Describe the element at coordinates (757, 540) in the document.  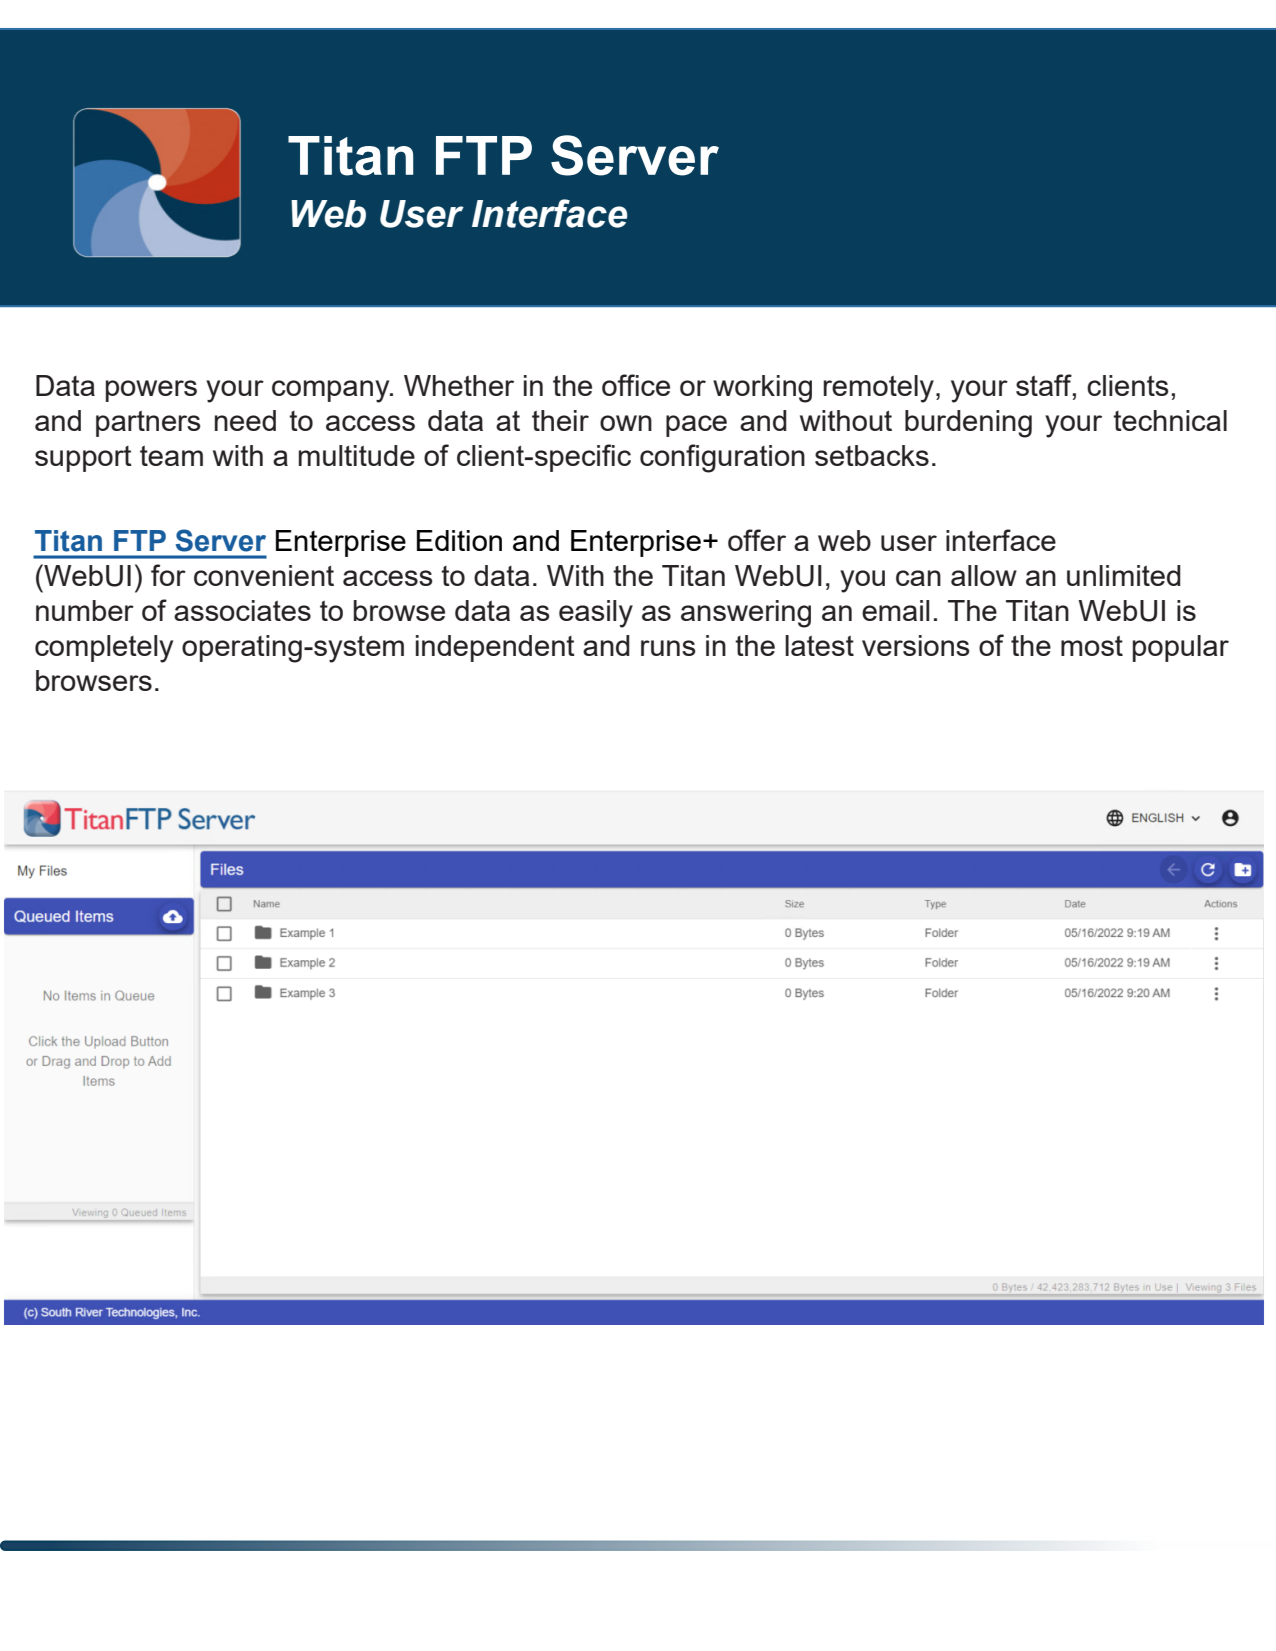
I see `offer` at that location.
